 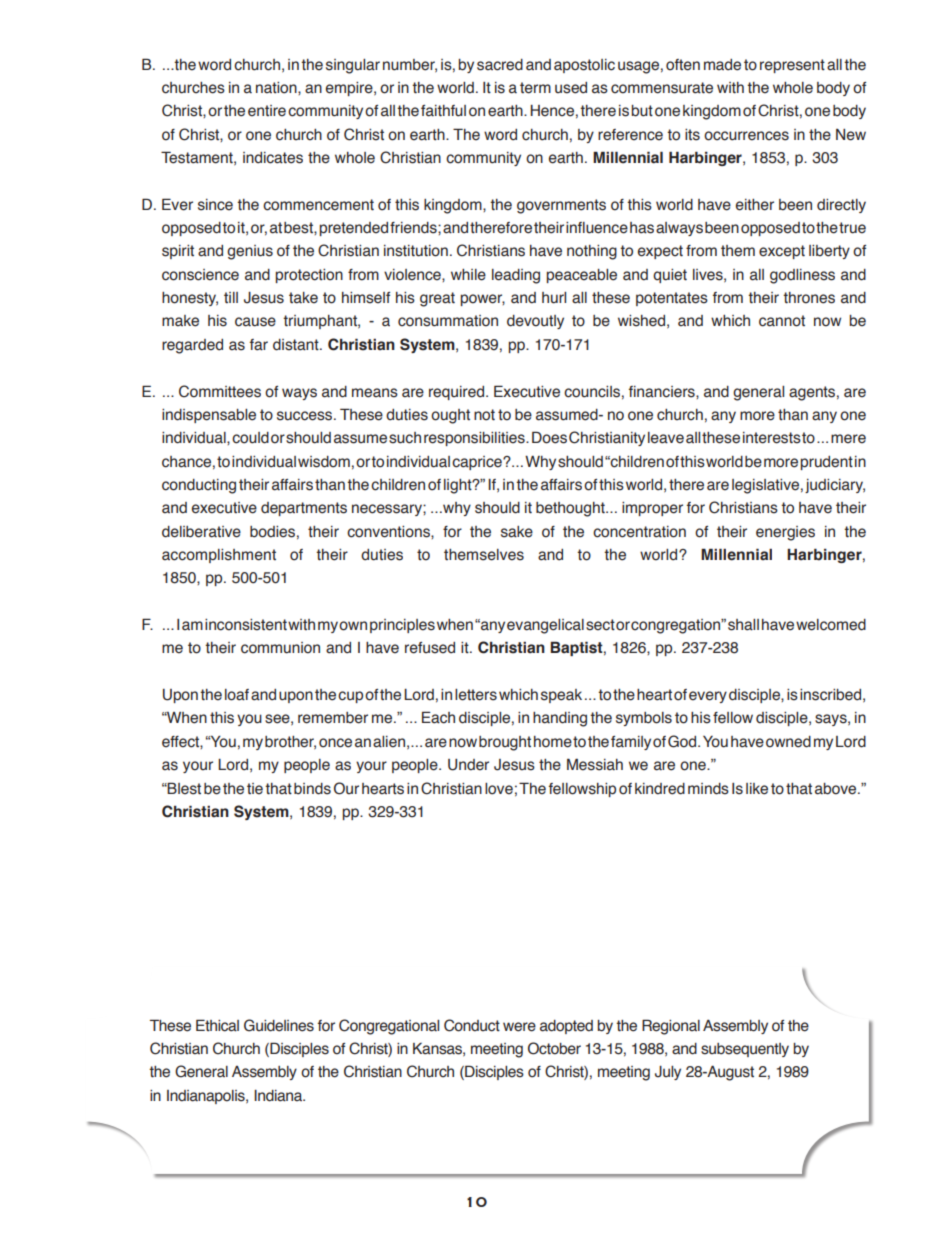 What do you see at coordinates (535, 88) in the image?
I see `term` at bounding box center [535, 88].
